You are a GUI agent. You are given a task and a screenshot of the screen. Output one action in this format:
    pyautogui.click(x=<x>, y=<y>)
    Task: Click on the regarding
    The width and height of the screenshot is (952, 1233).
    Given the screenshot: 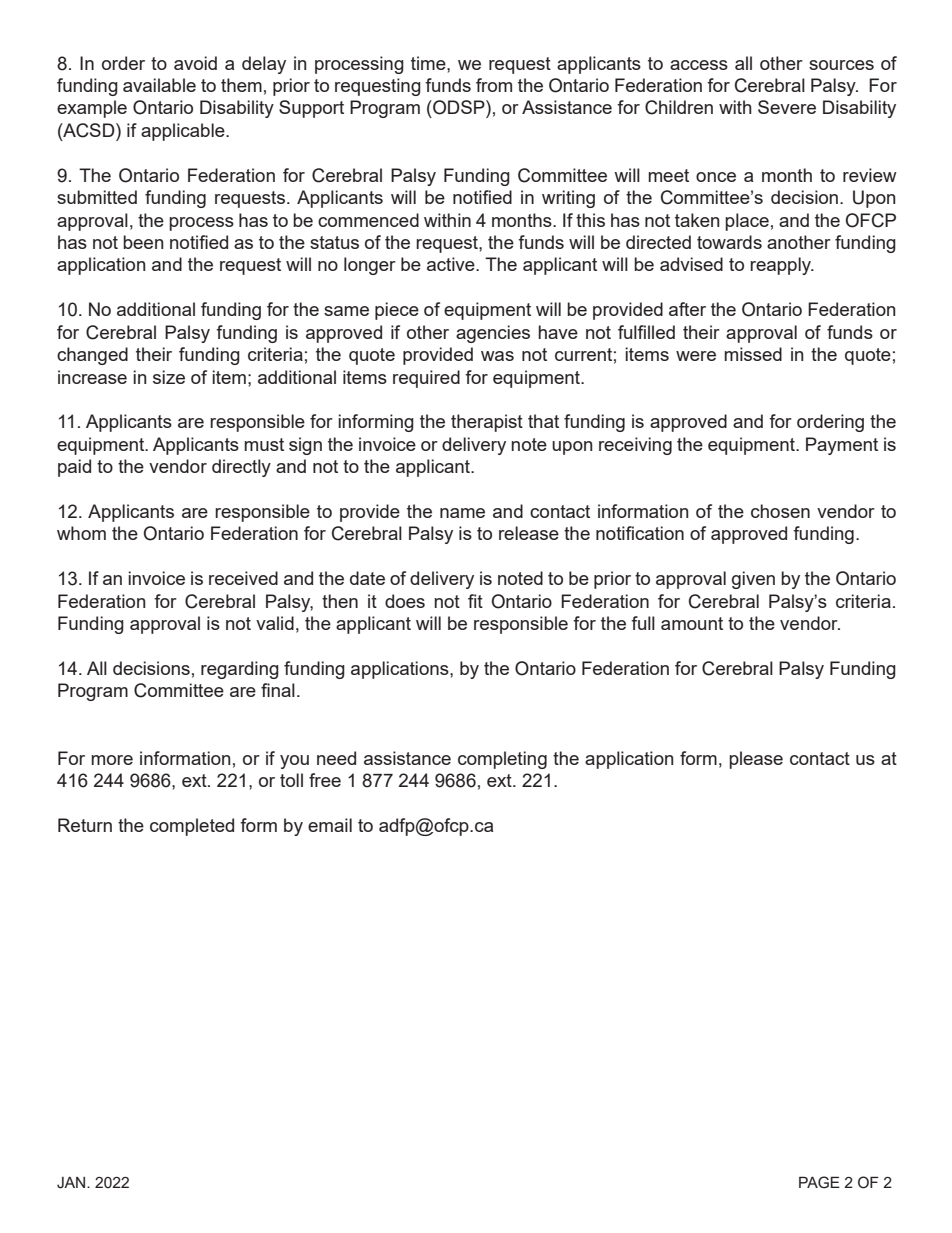 What is the action you would take?
    pyautogui.click(x=240, y=670)
